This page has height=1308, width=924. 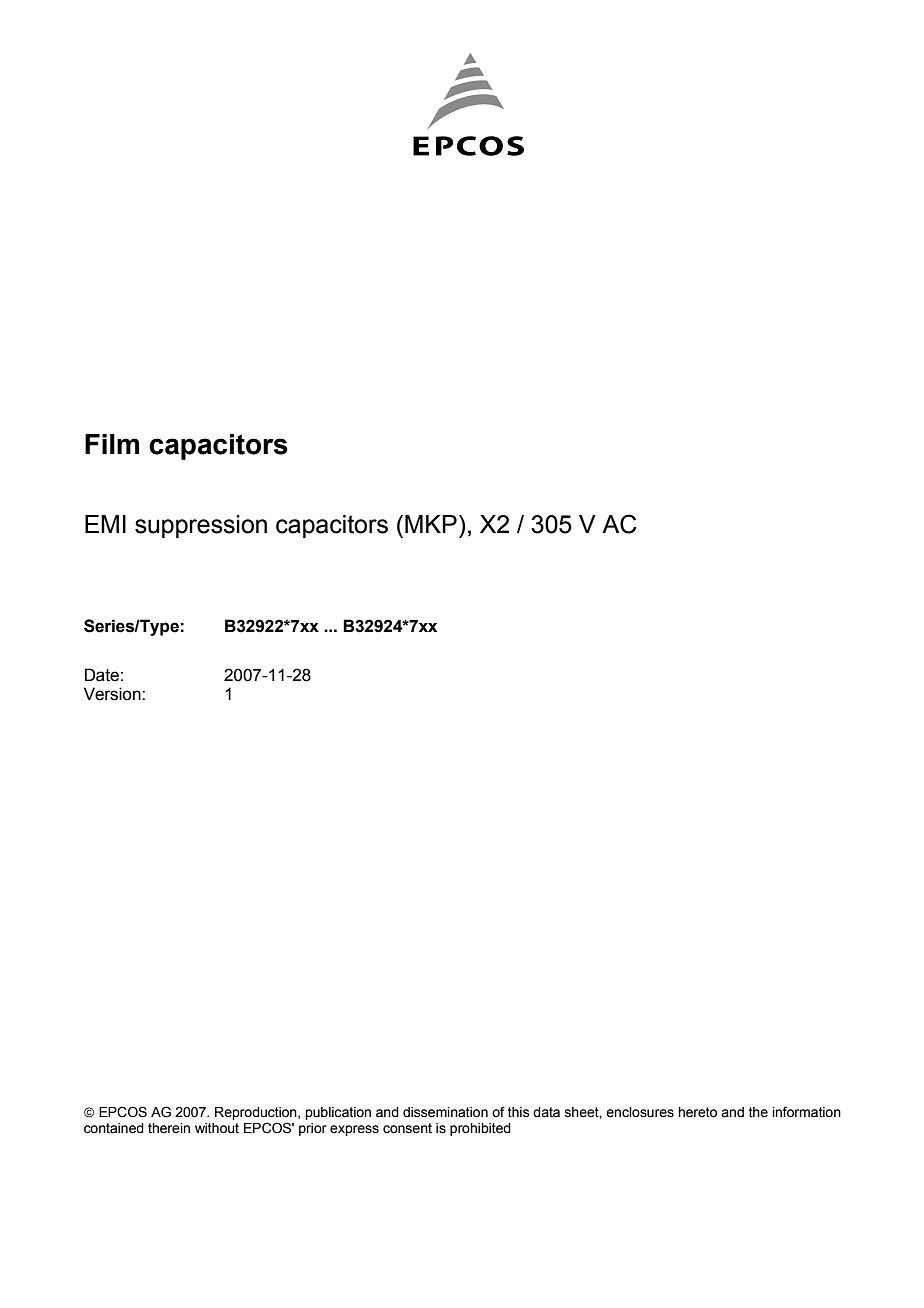 I want to click on without, so click(x=217, y=1128).
